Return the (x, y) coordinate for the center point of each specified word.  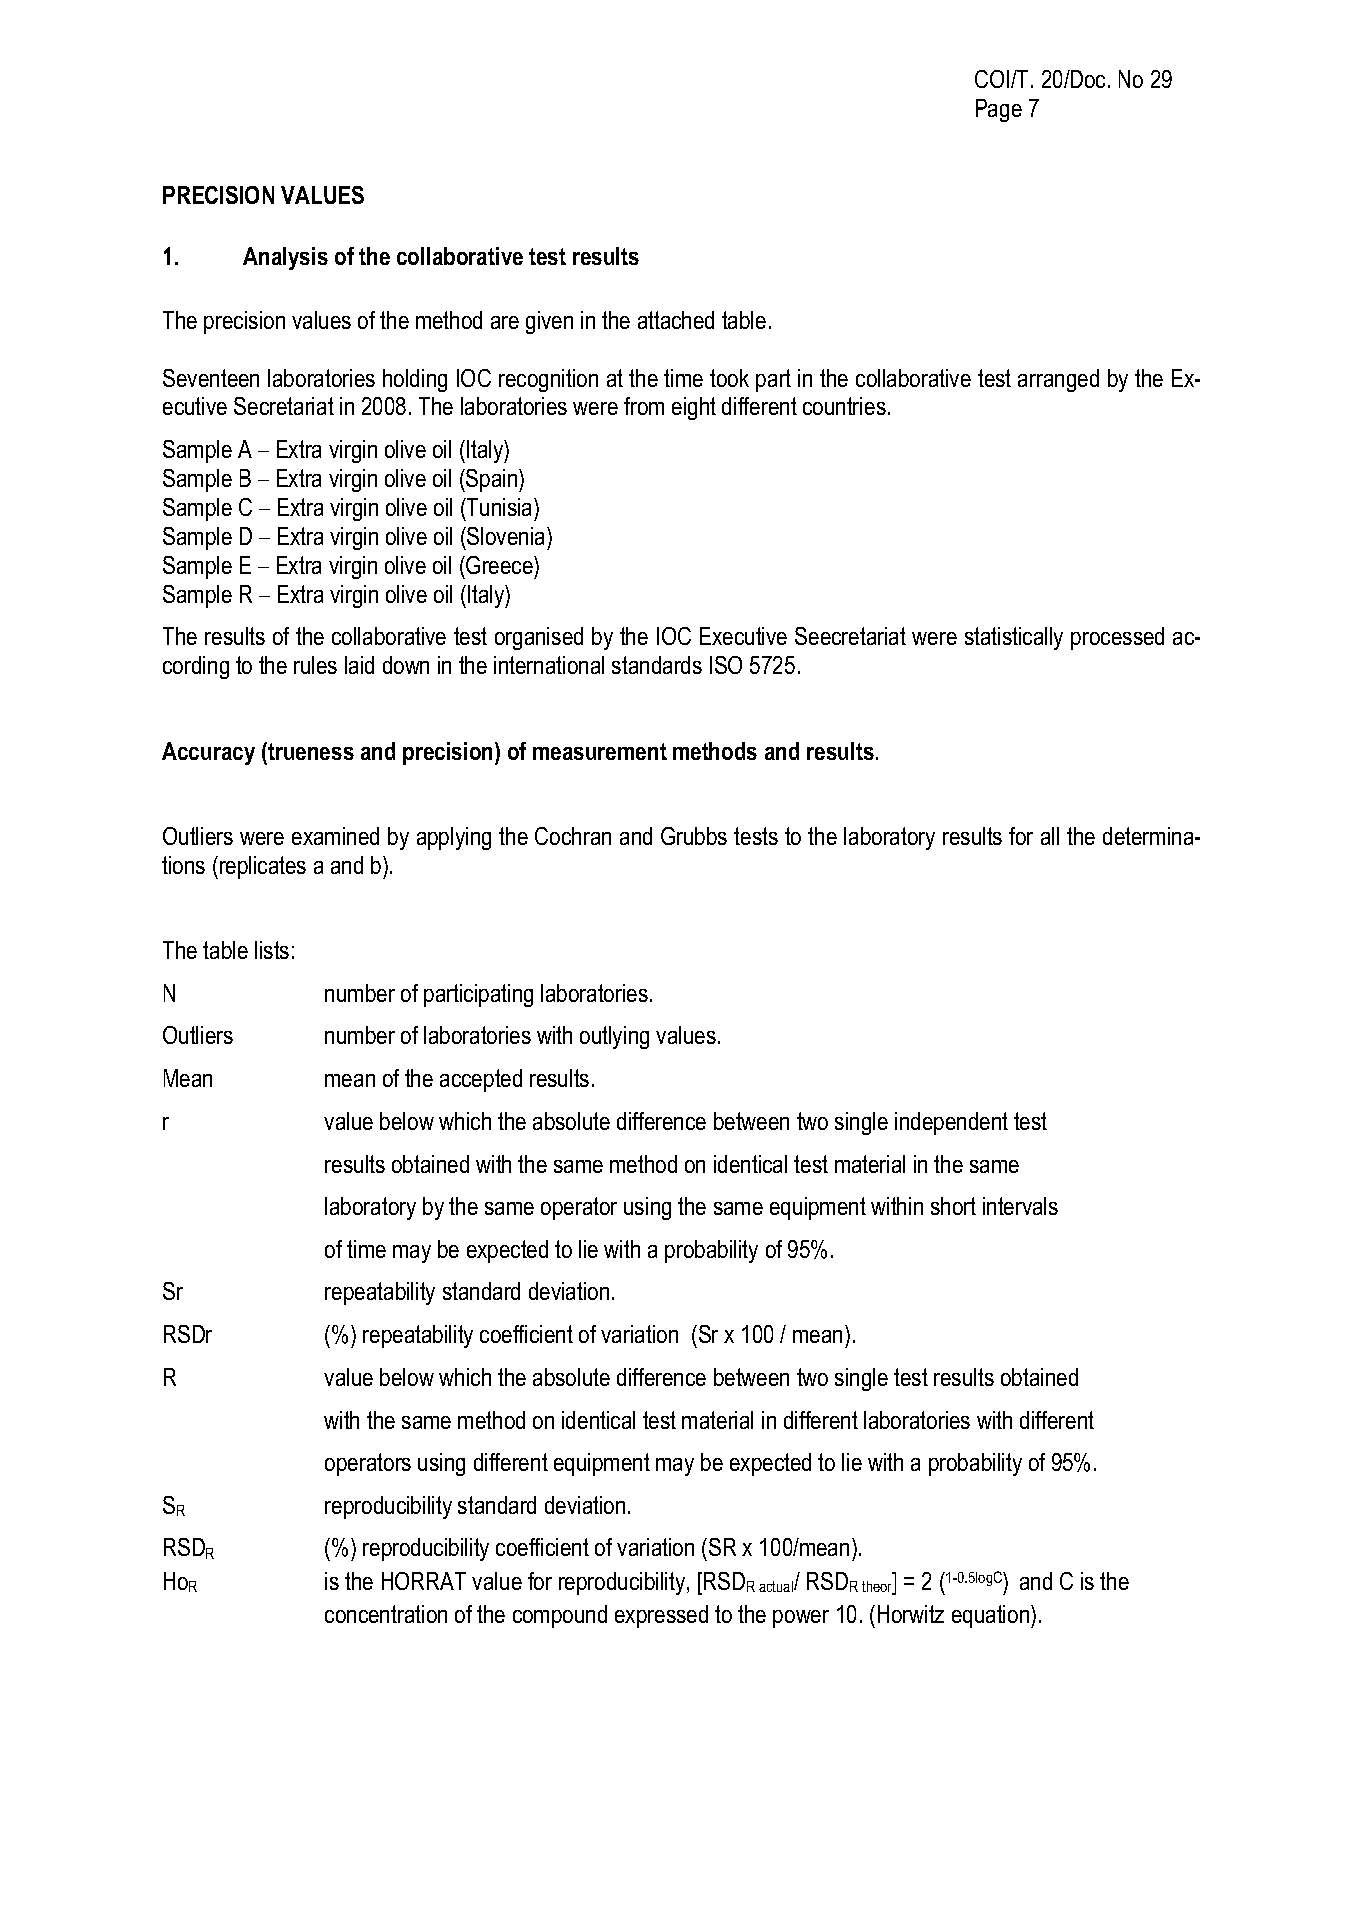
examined (335, 836)
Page (999, 110)
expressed (661, 1616)
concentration (386, 1614)
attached (676, 320)
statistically (1014, 638)
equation (992, 1616)
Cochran (573, 836)
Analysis (285, 258)
